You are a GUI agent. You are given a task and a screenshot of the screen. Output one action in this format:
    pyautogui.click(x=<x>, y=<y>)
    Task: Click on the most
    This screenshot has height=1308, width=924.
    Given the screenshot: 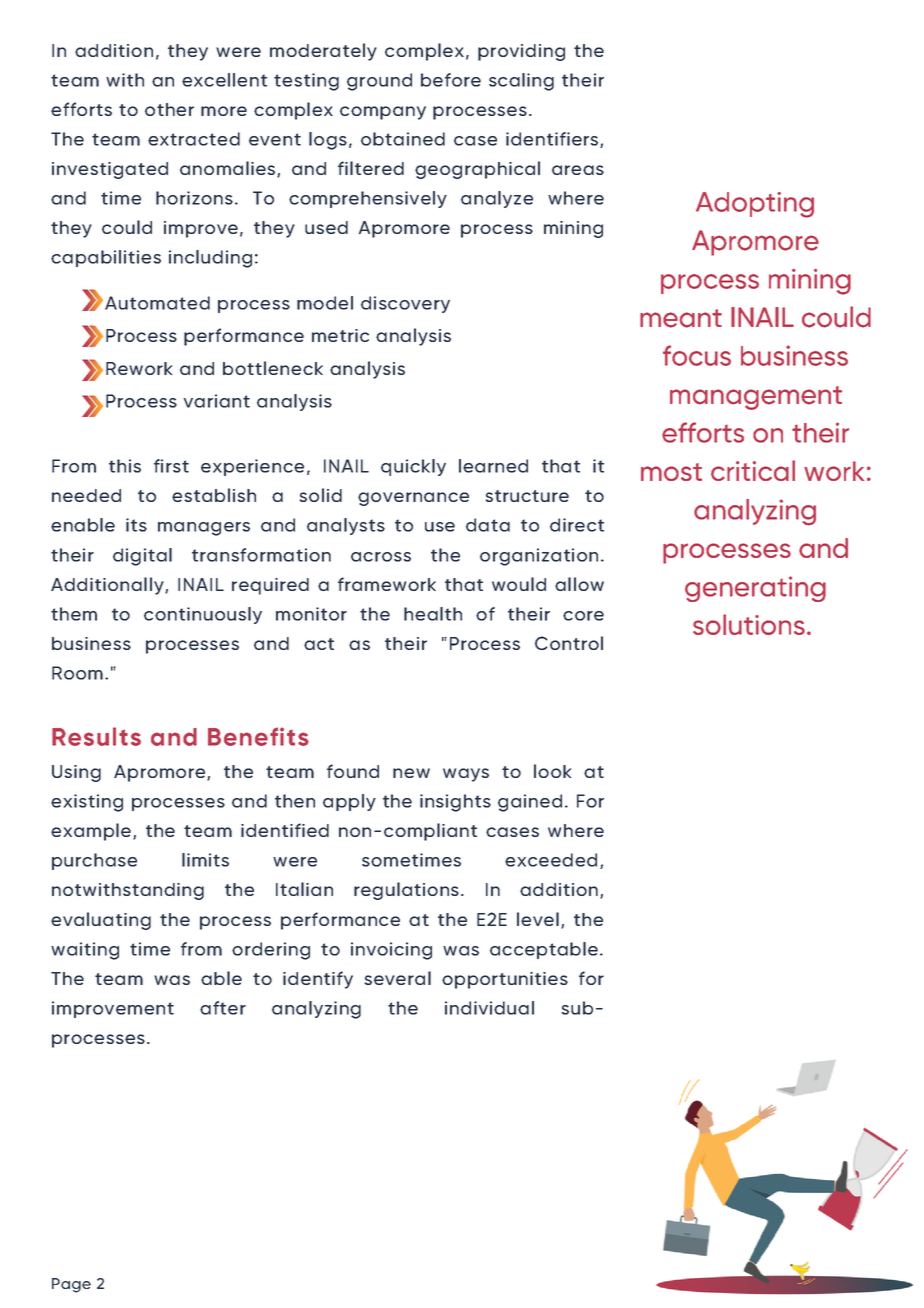 What is the action you would take?
    pyautogui.click(x=671, y=472)
